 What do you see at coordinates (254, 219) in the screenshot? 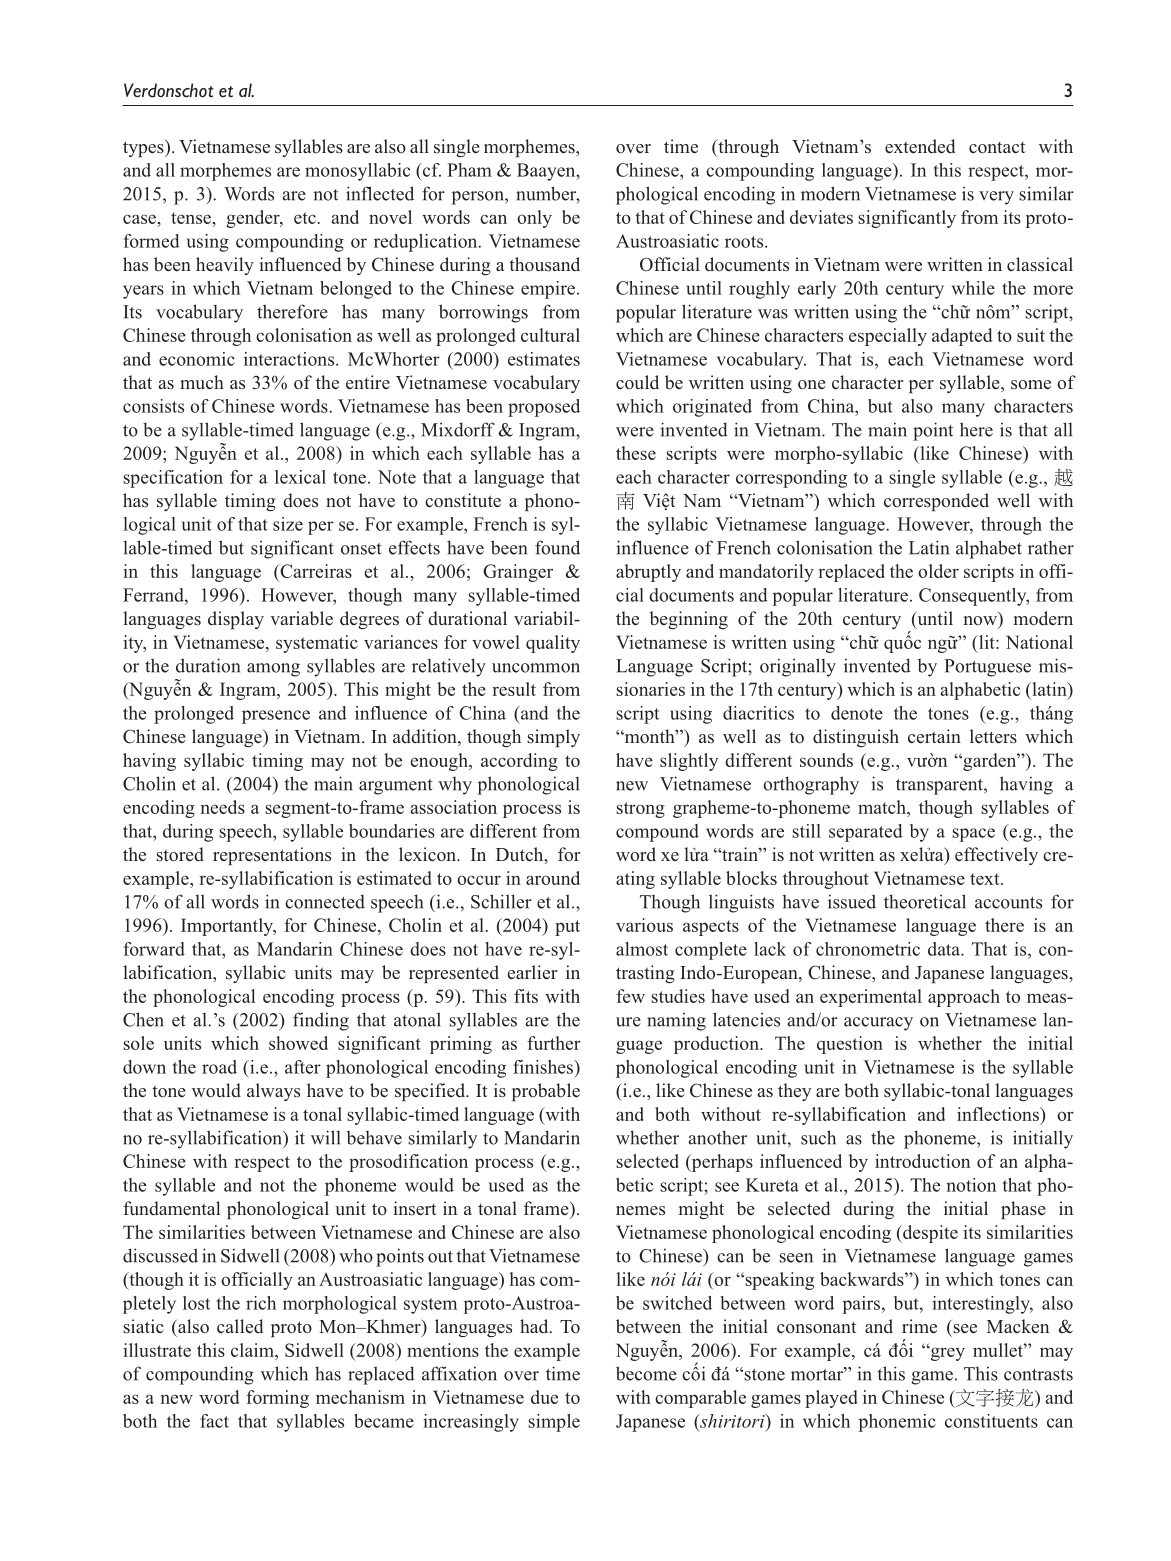
I see `gender` at bounding box center [254, 219].
